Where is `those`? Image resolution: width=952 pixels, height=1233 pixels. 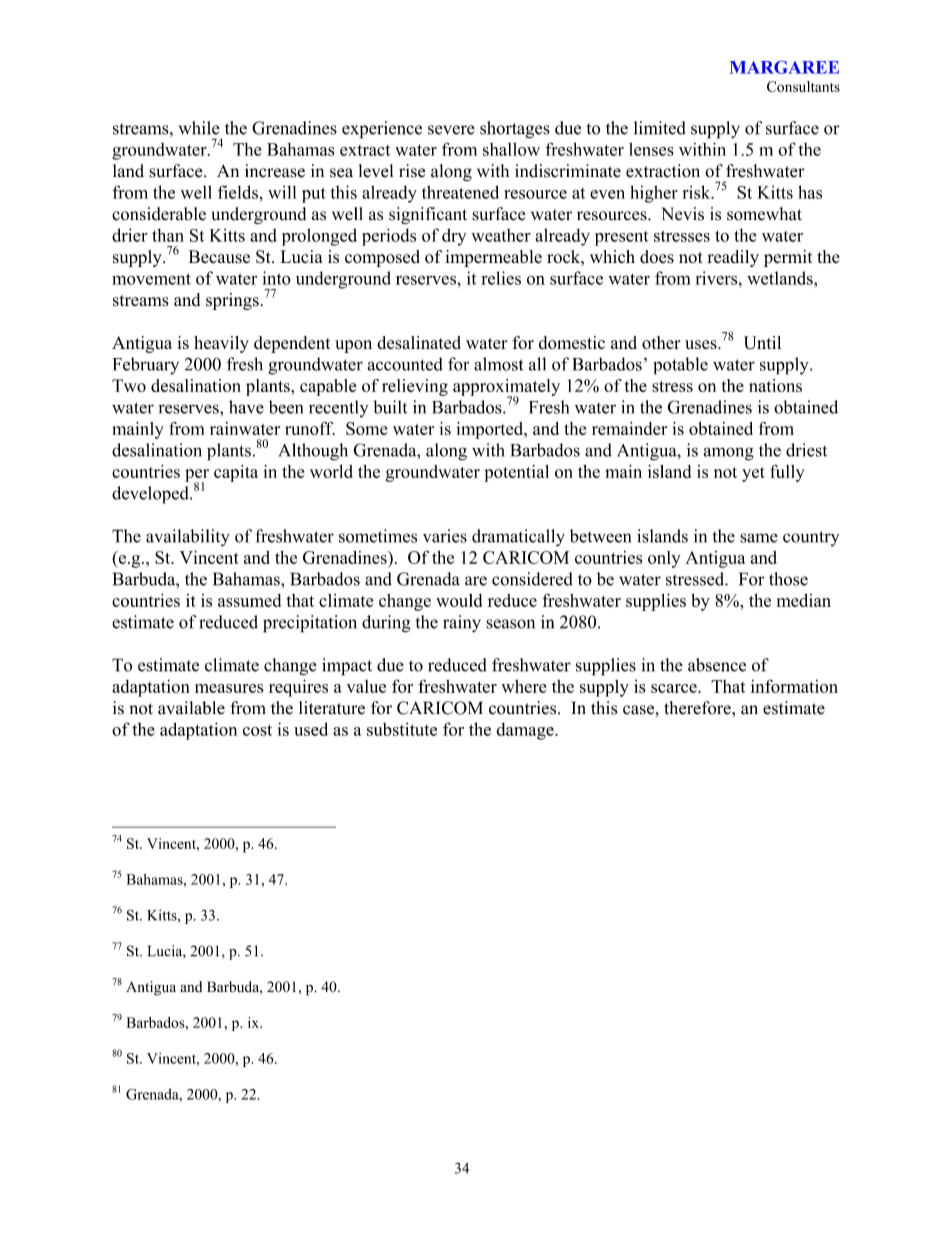 those is located at coordinates (788, 579).
